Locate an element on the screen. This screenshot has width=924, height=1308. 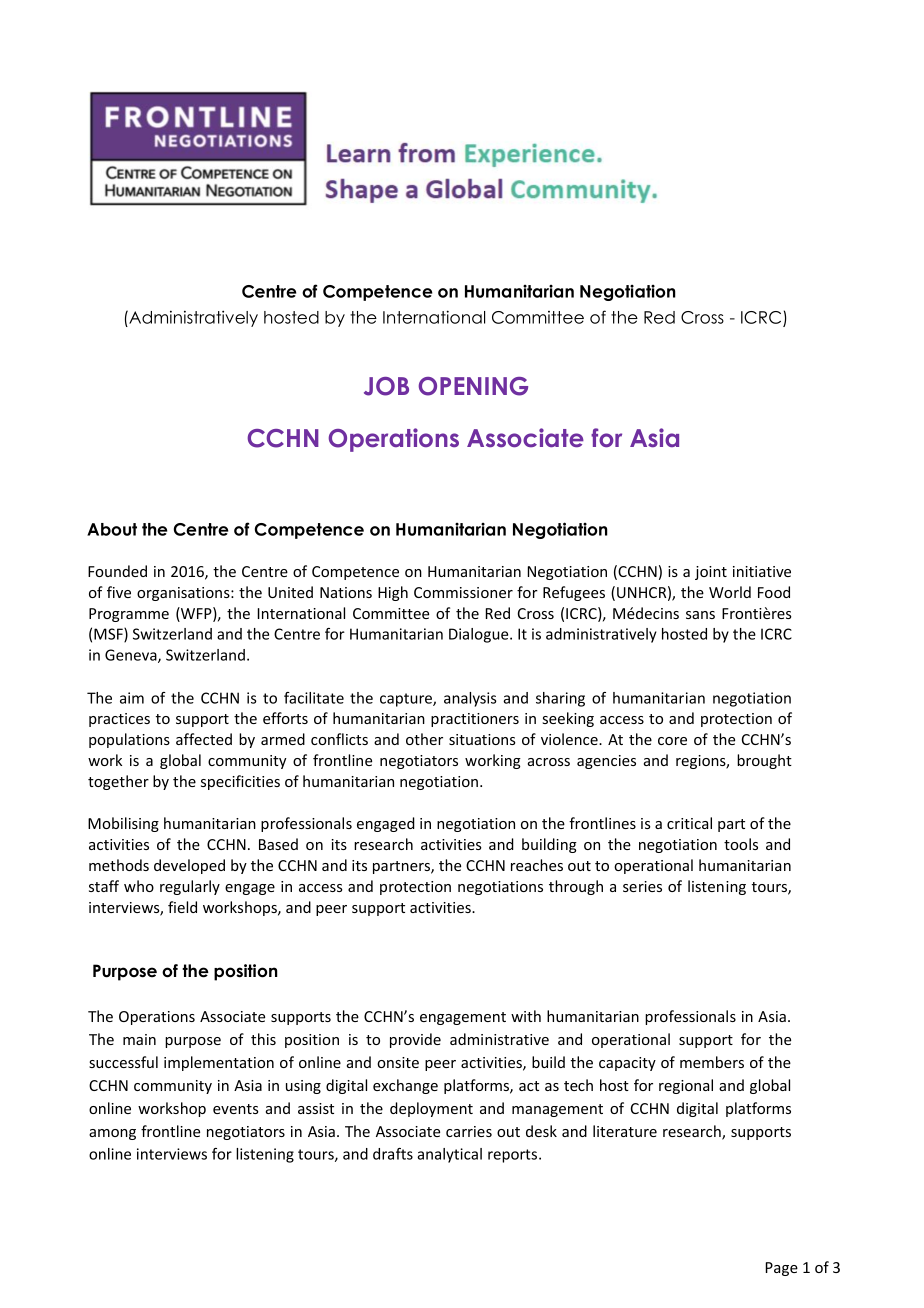
joint is located at coordinates (711, 573).
